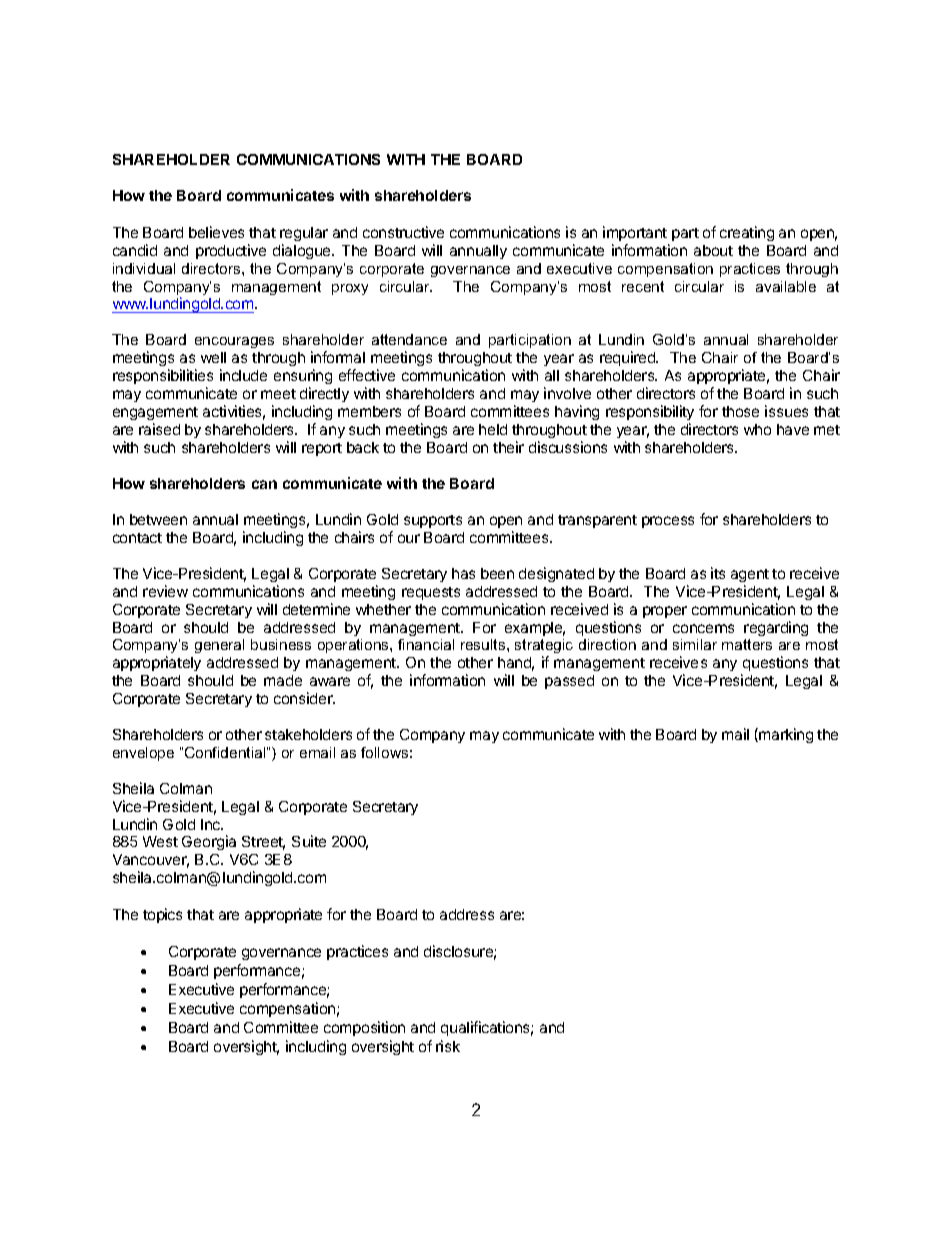 Image resolution: width=952 pixels, height=1233 pixels. What do you see at coordinates (713, 250) in the screenshot?
I see `about` at bounding box center [713, 250].
